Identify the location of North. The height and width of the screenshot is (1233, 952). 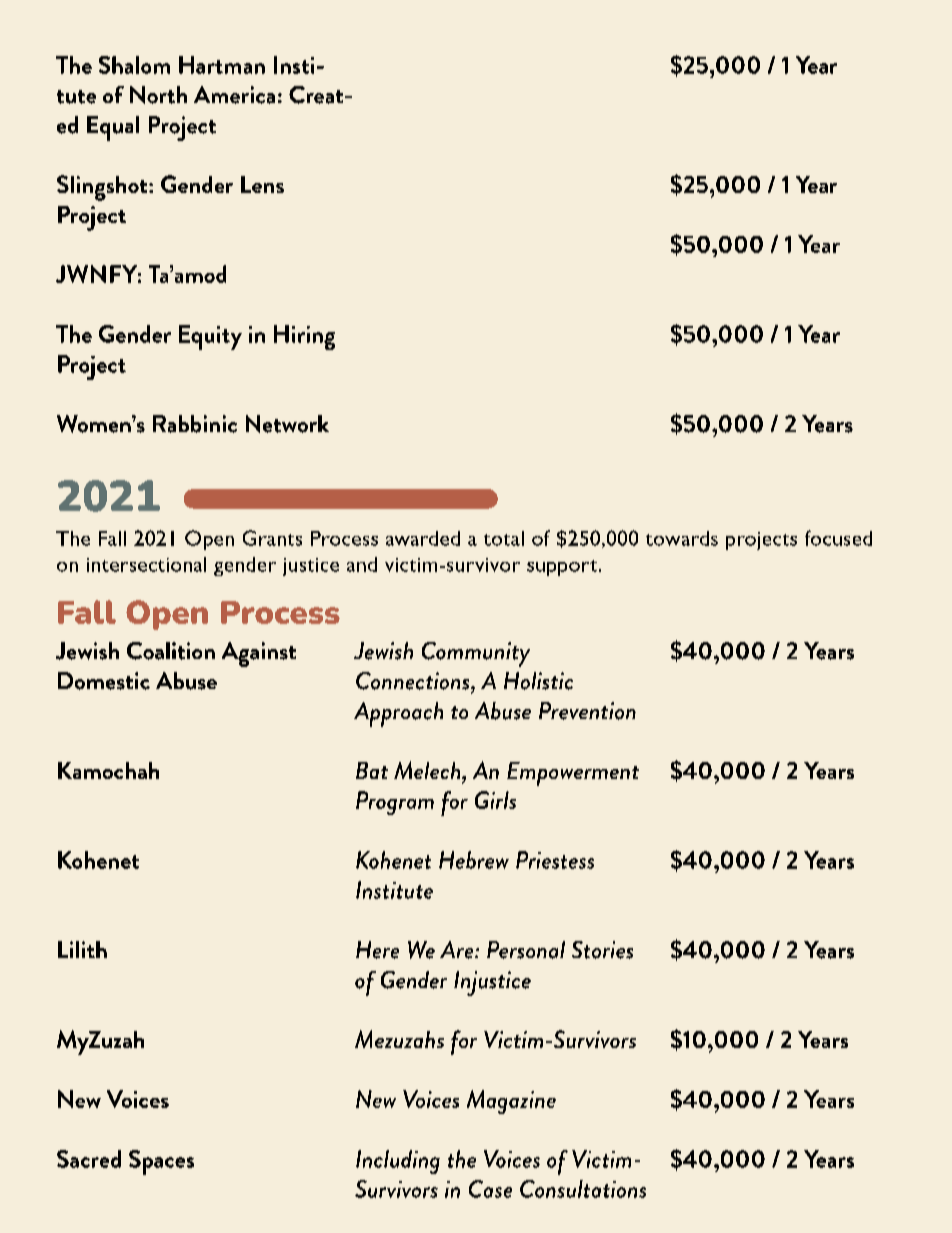
(158, 95).
